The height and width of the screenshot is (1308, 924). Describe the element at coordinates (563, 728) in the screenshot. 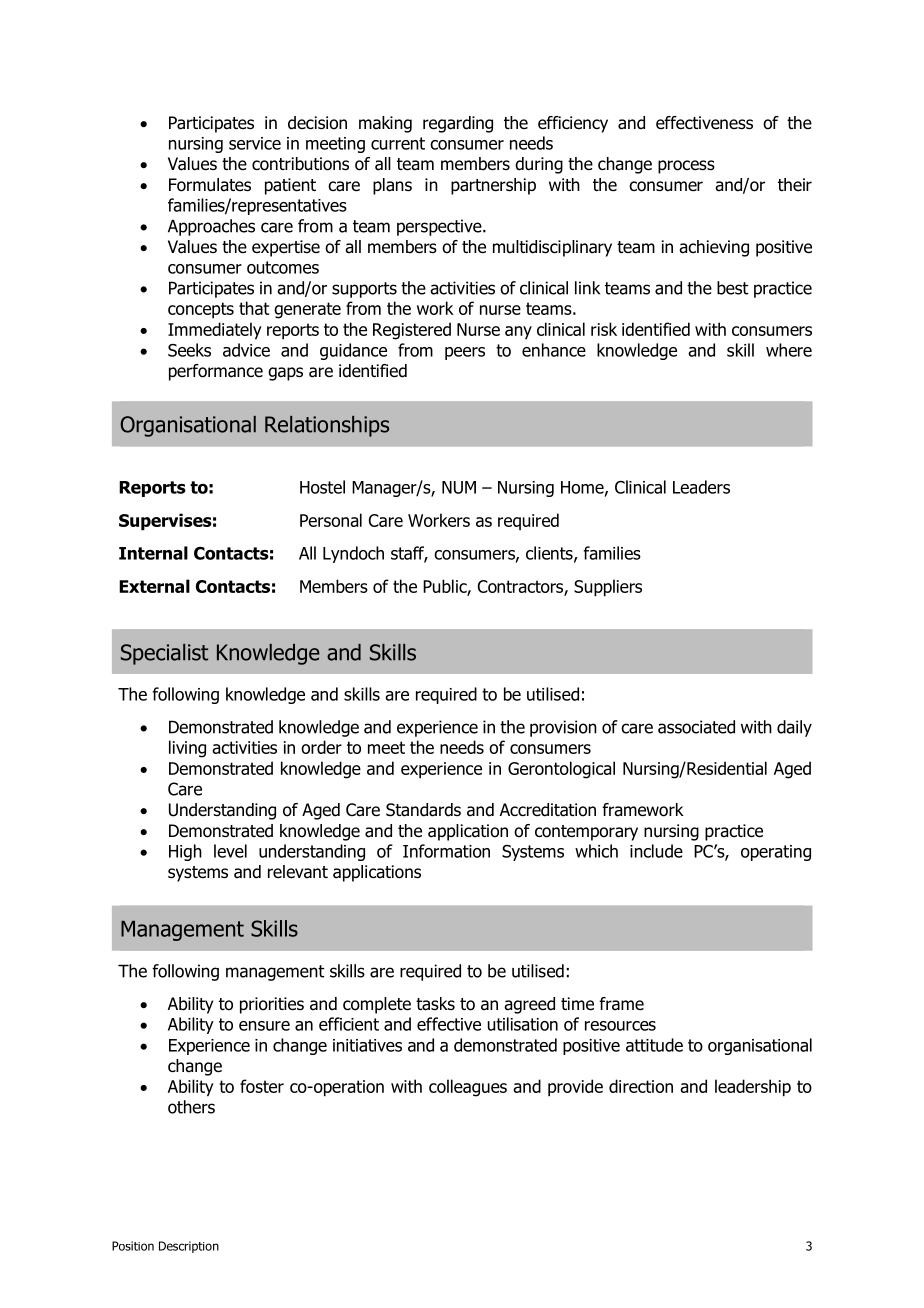

I see `provision` at that location.
